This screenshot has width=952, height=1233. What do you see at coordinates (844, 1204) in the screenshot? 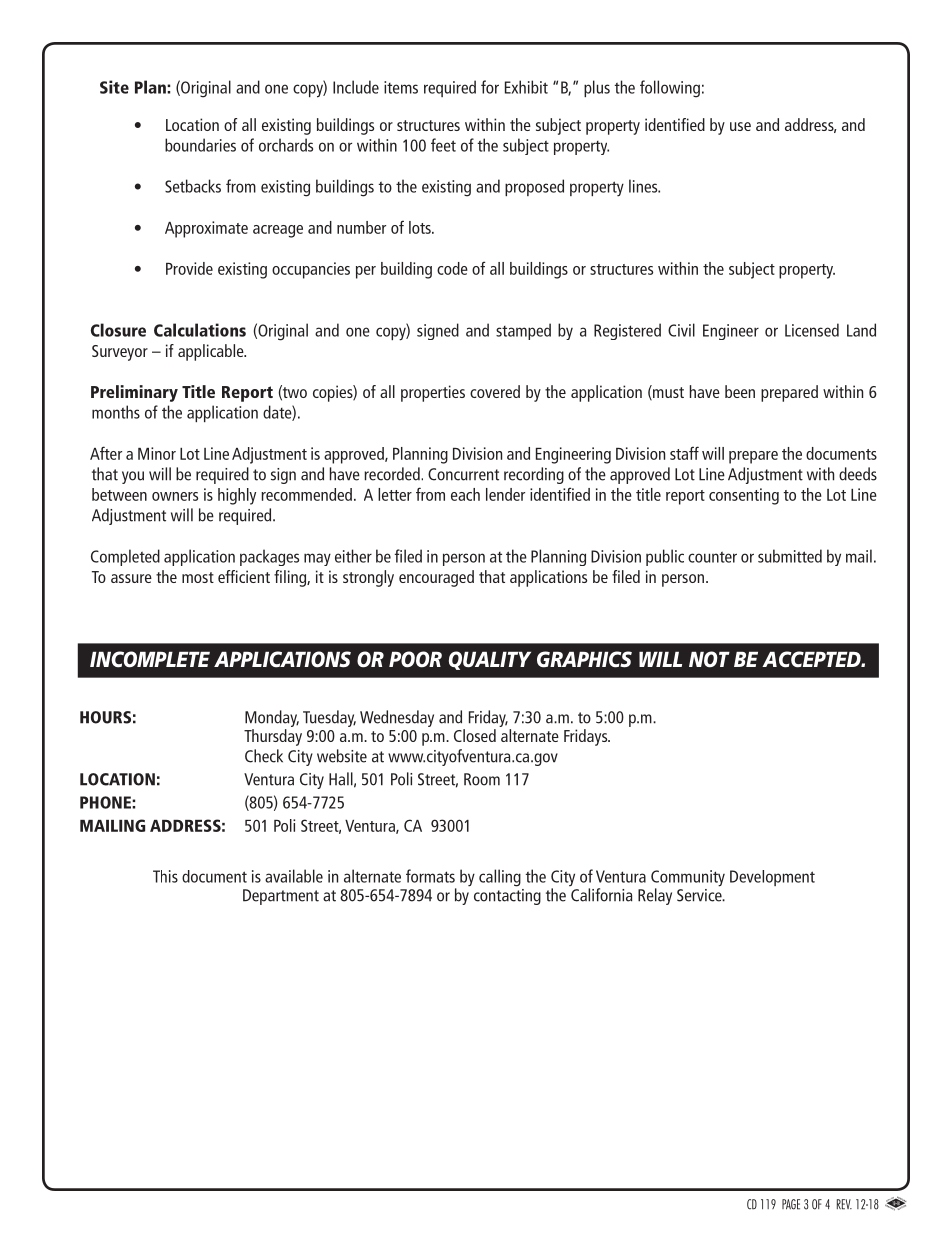
I see `REV` at bounding box center [844, 1204].
